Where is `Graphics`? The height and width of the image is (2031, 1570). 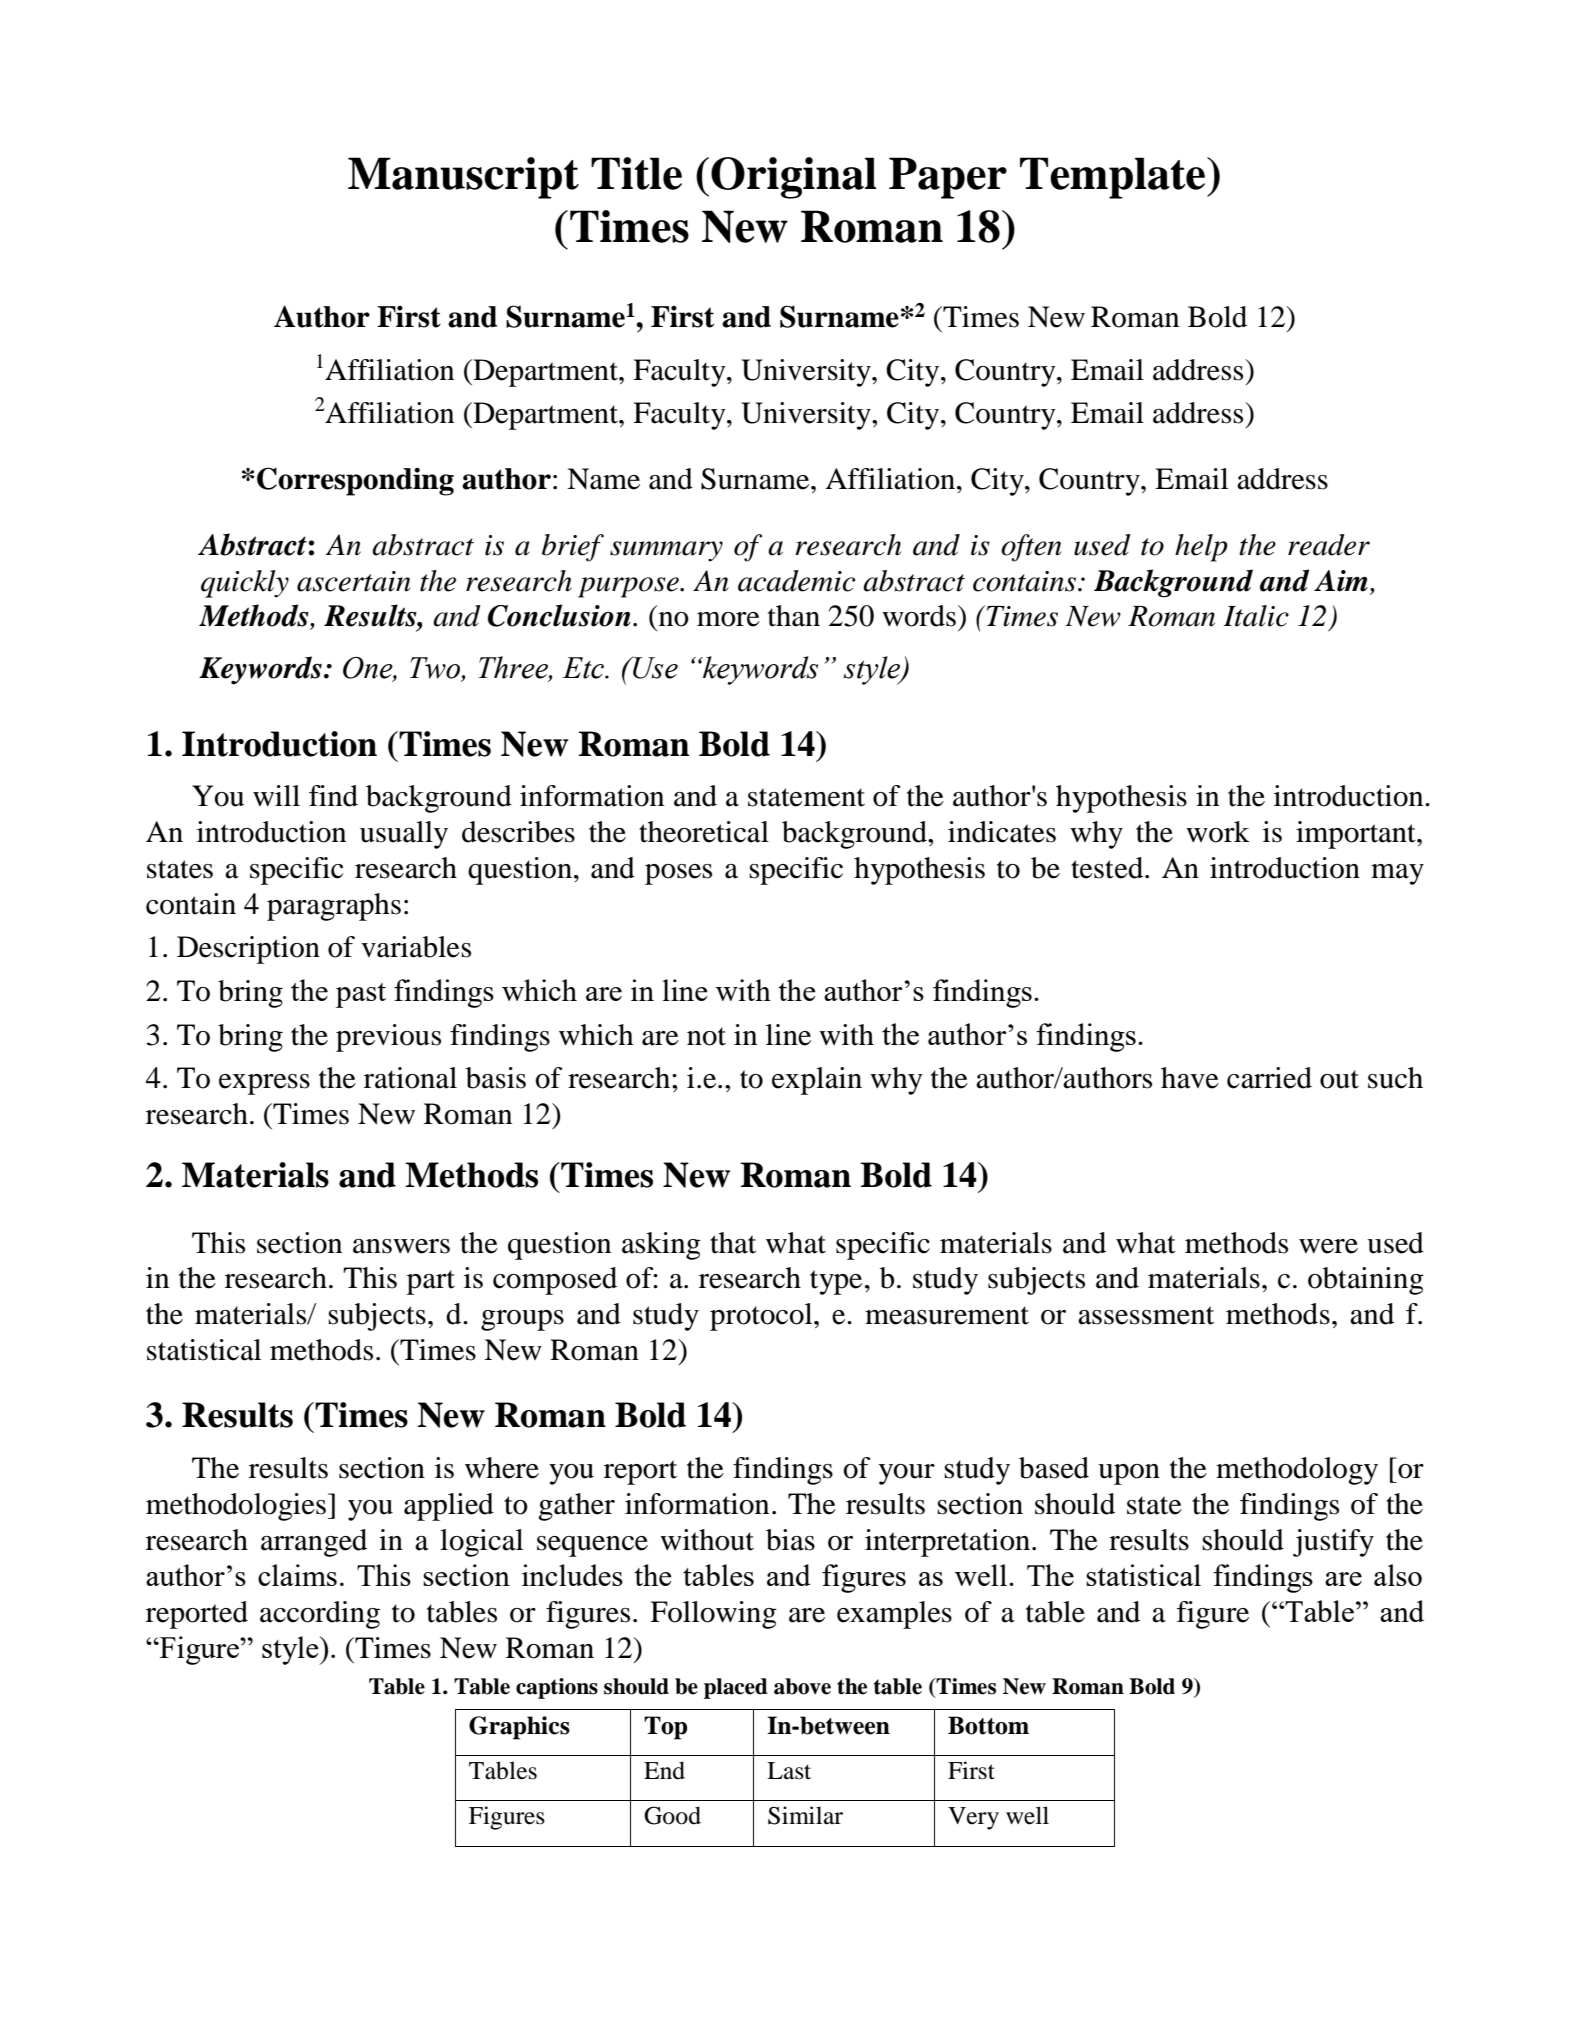 Graphics is located at coordinates (519, 1728).
